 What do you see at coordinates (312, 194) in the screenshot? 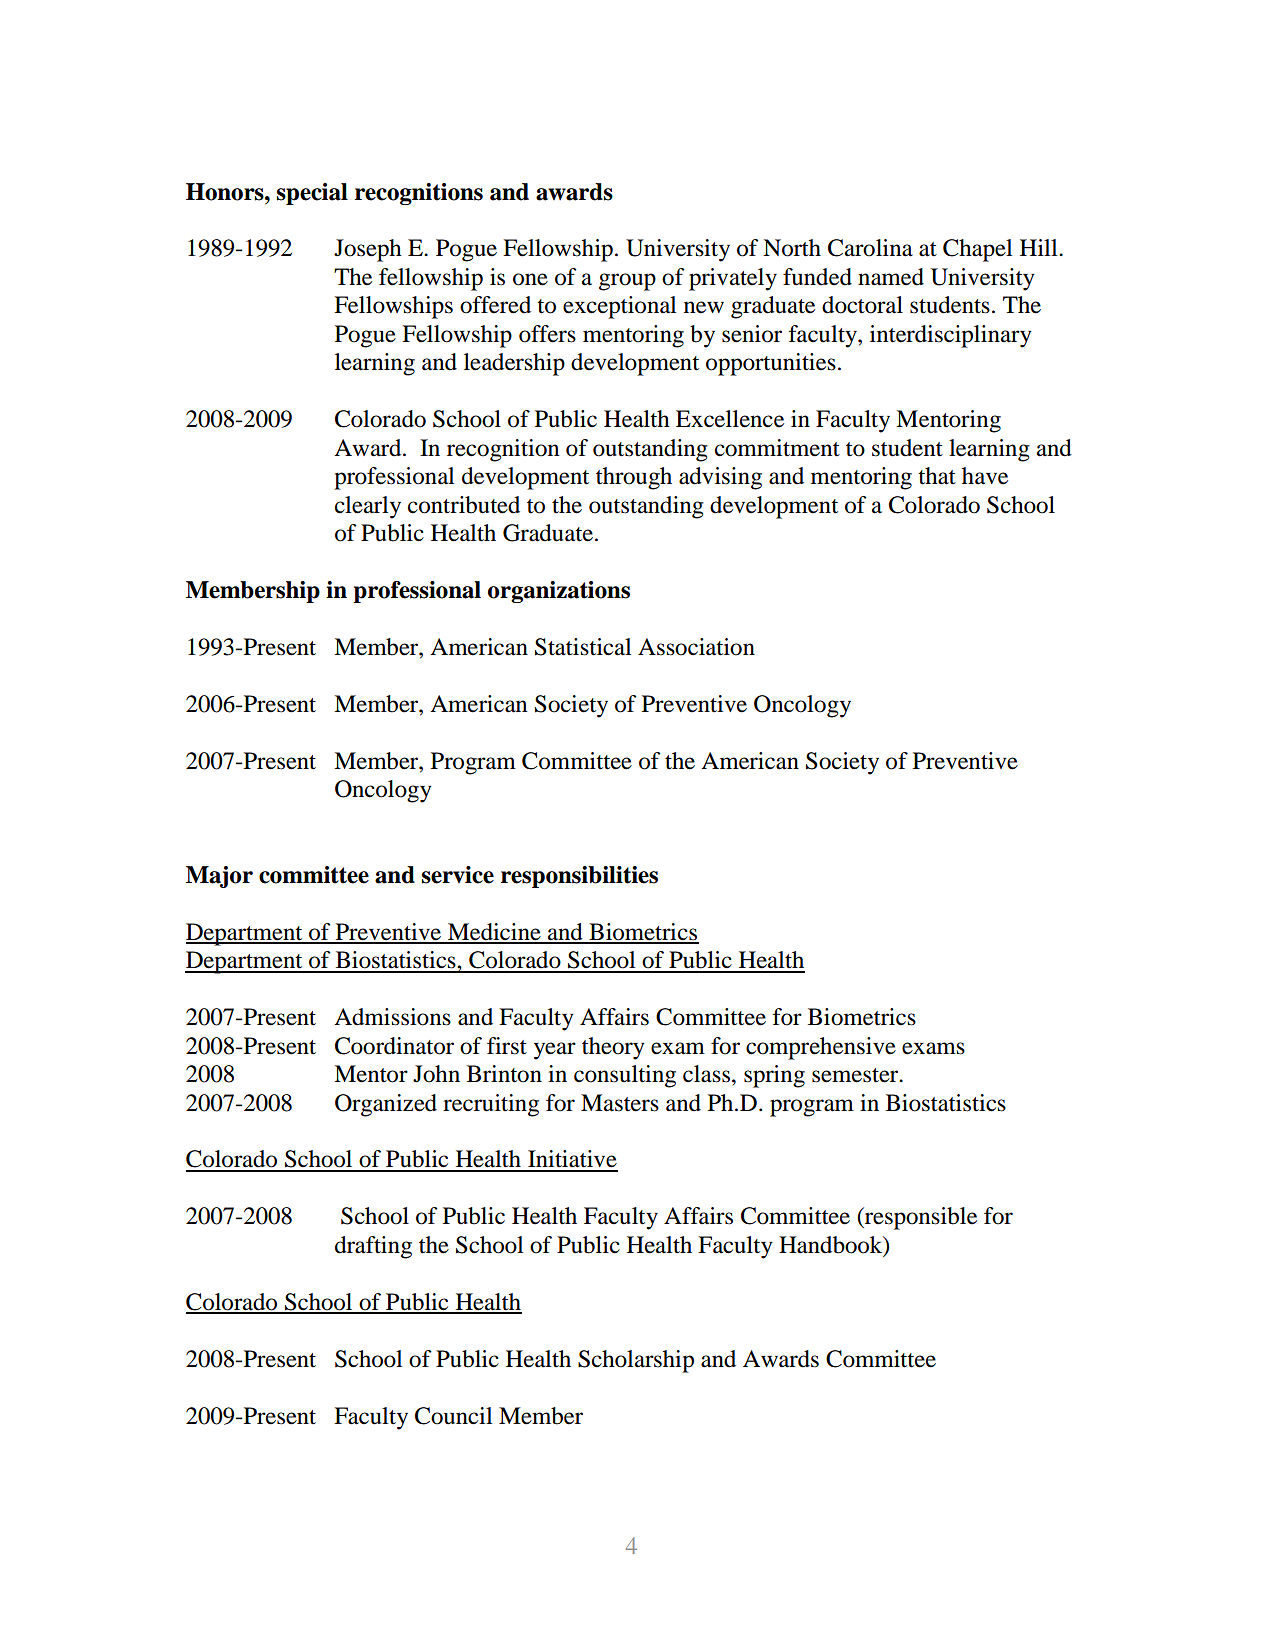
I see `special` at bounding box center [312, 194].
